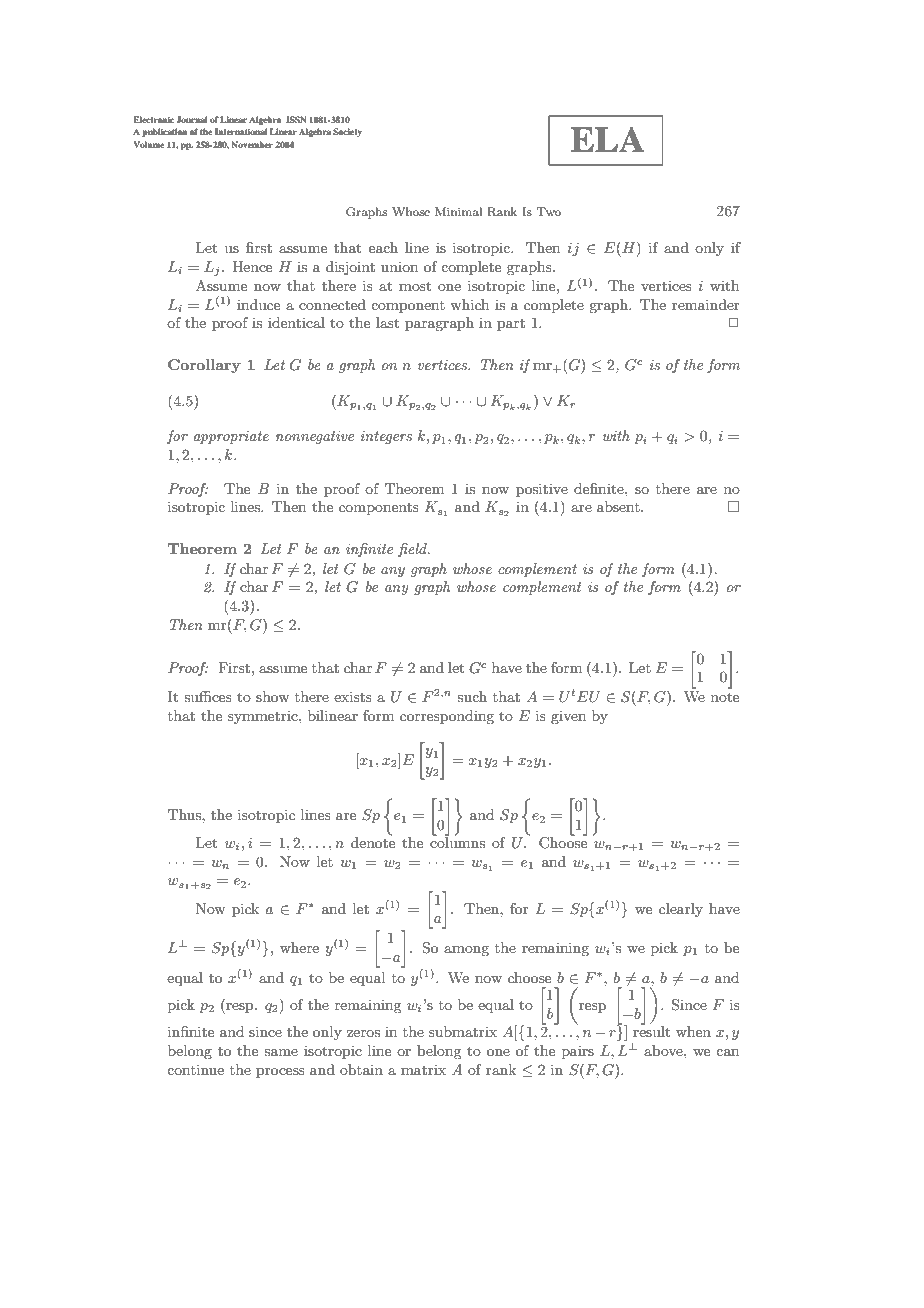  Describe the element at coordinates (472, 696) in the screenshot. I see `such` at that location.
